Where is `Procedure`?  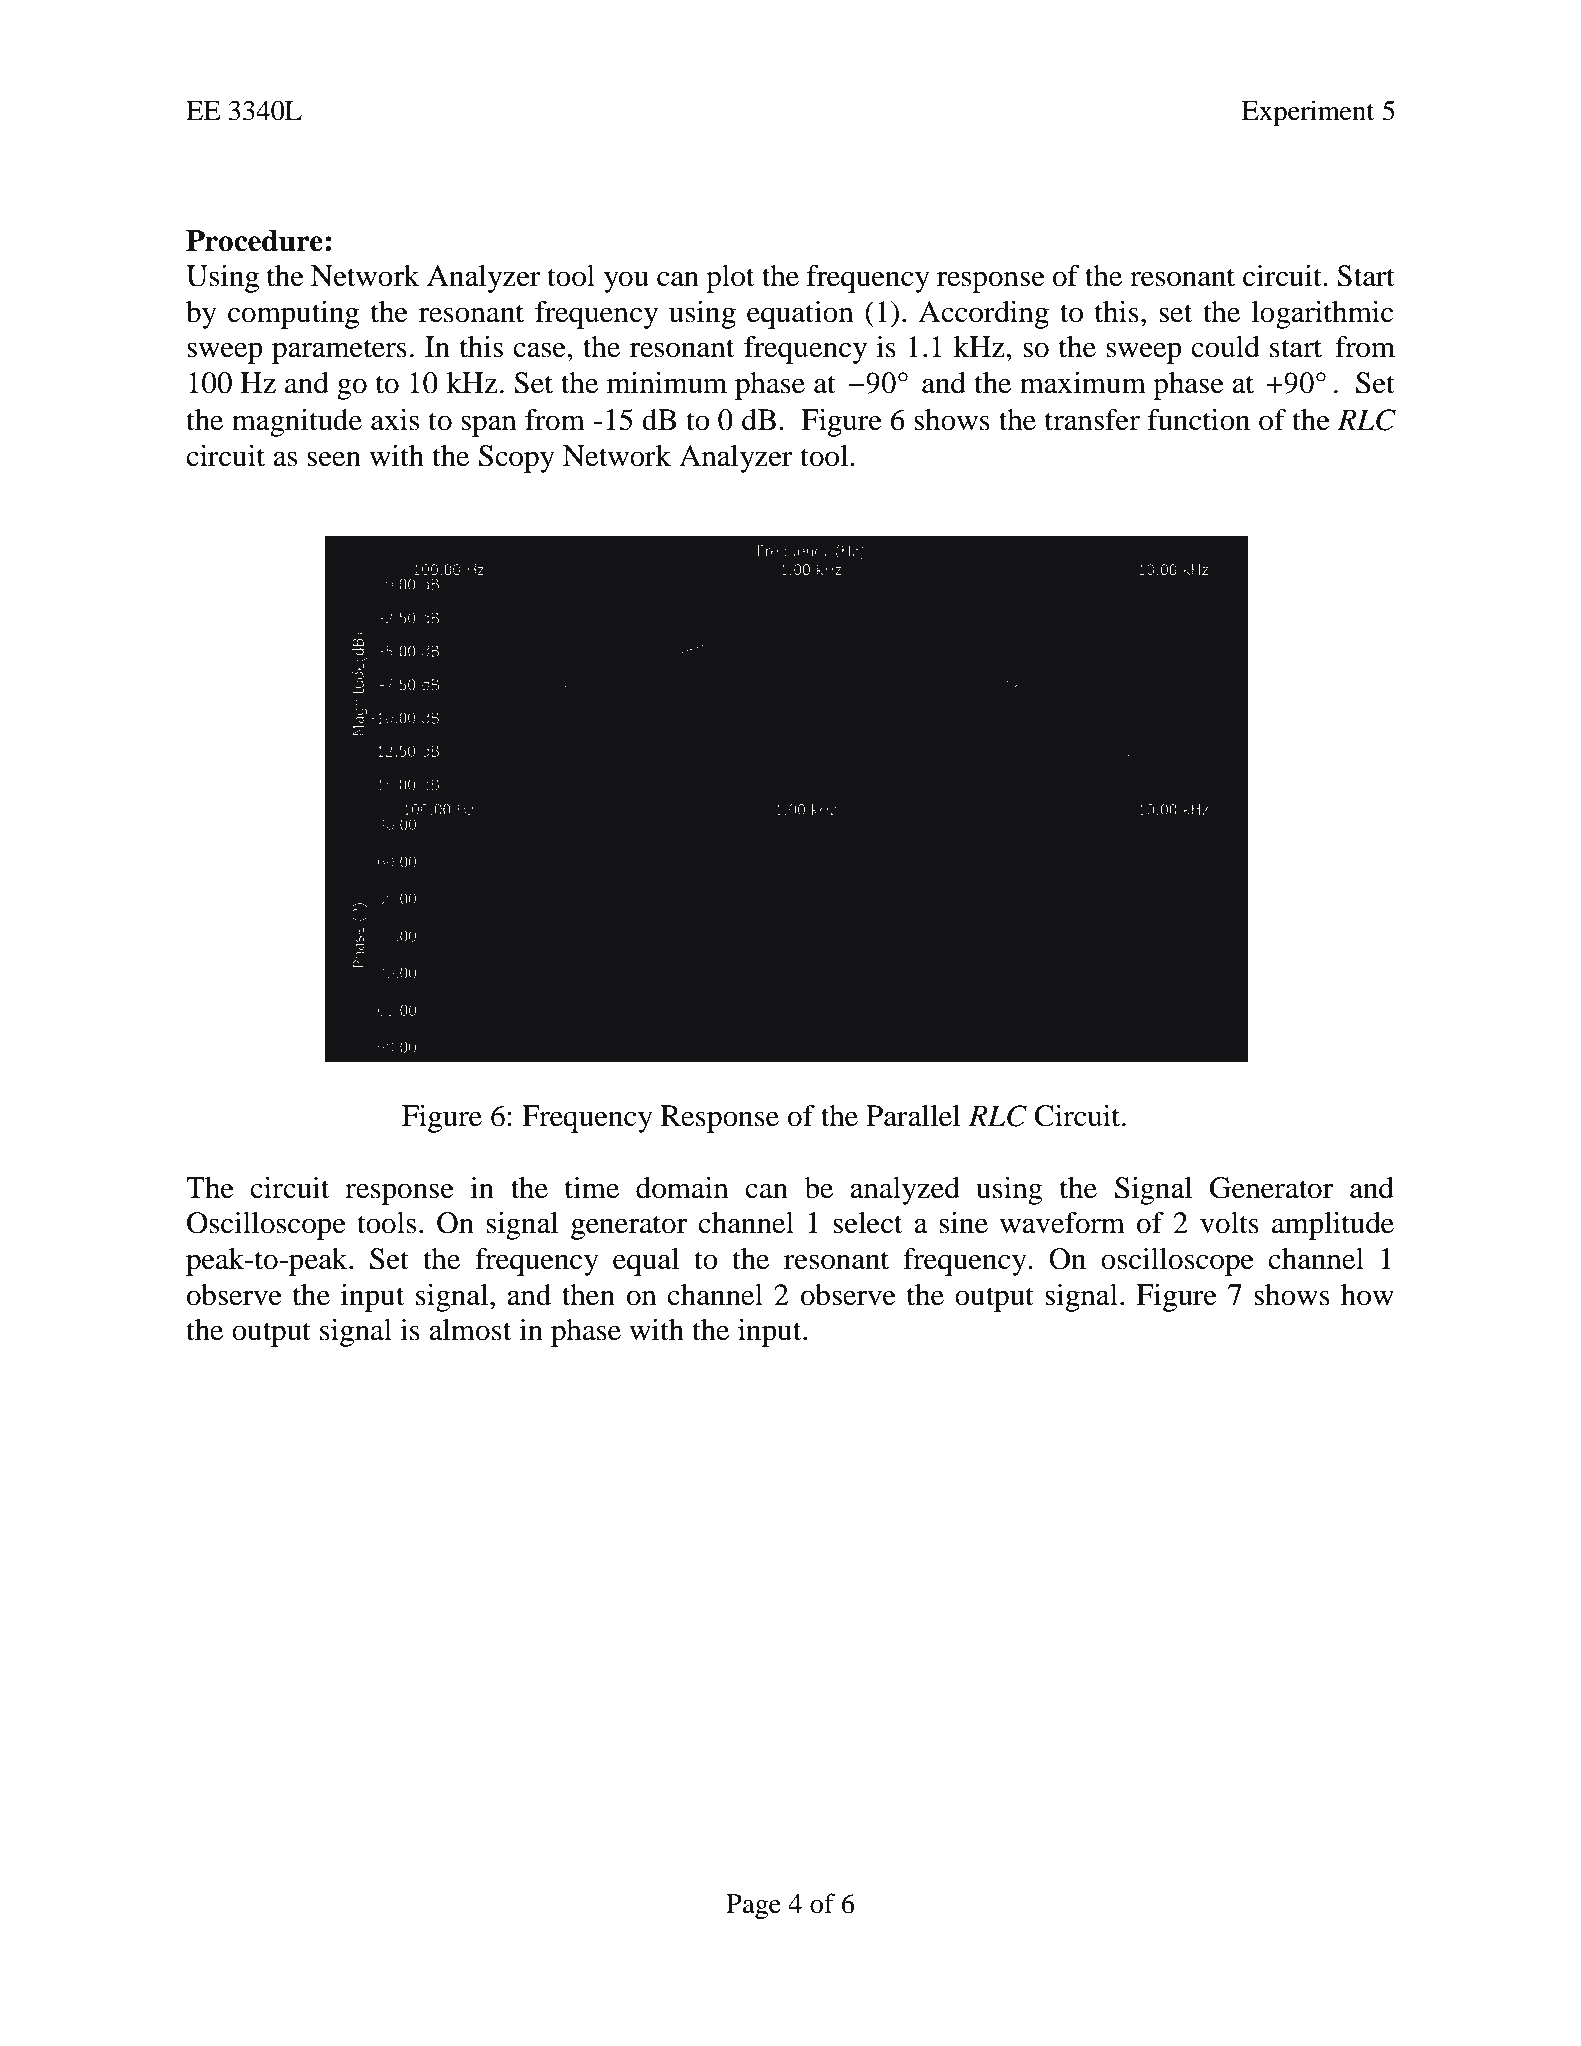 Procedure is located at coordinates (254, 241).
